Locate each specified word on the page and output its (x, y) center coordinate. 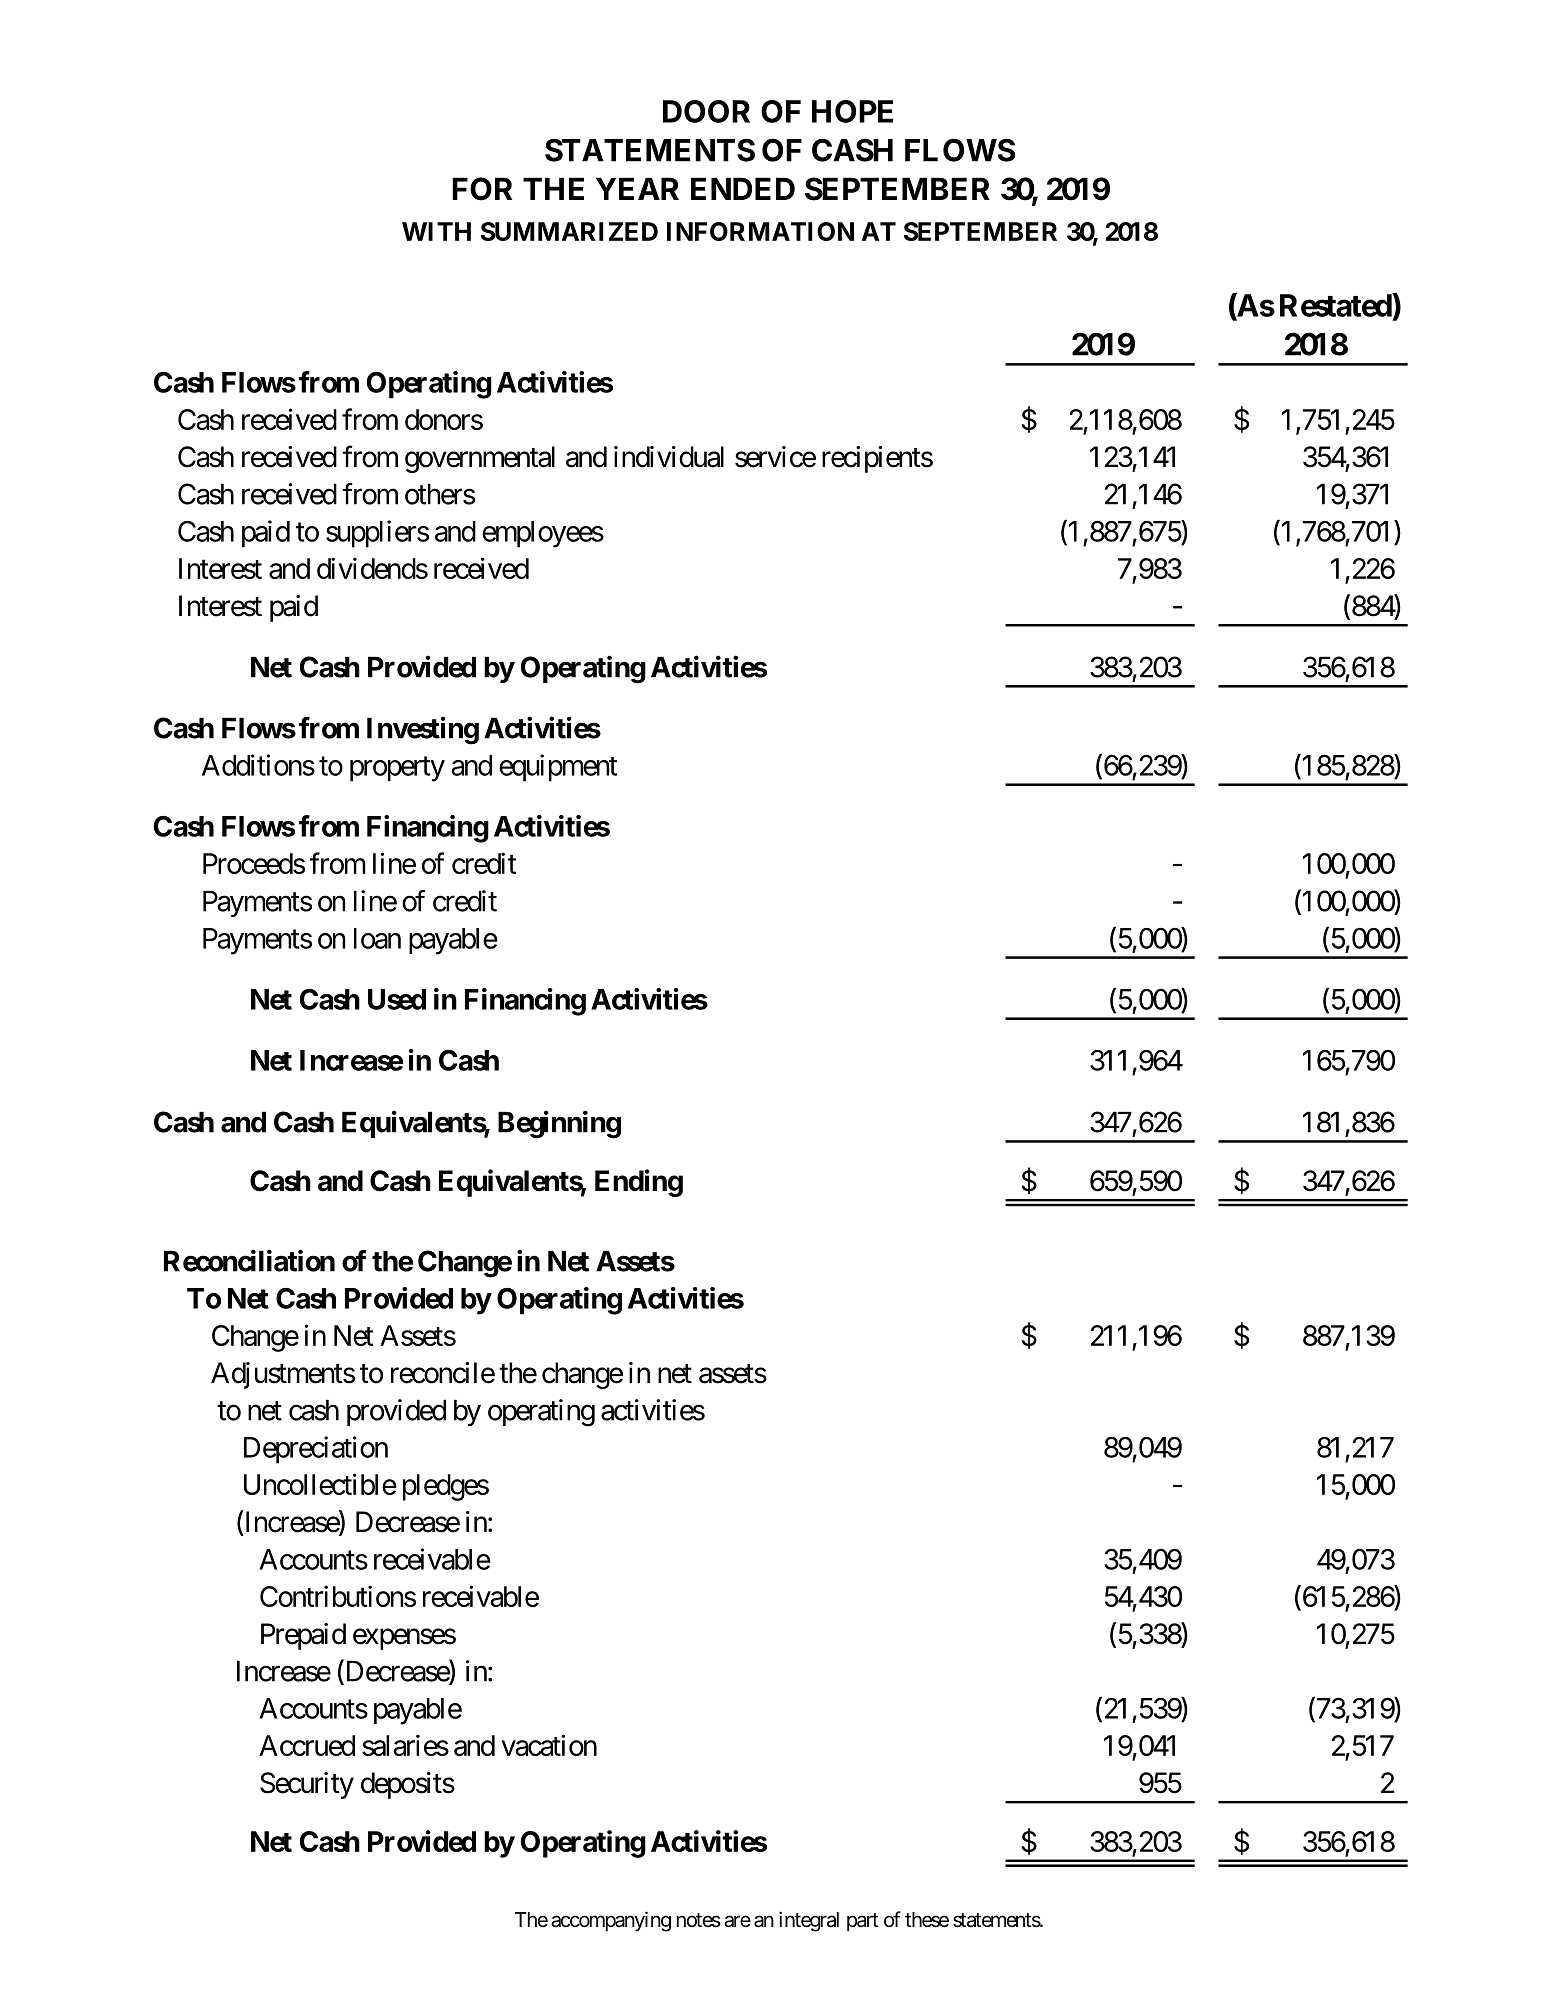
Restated (1336, 305)
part (862, 1922)
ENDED (743, 188)
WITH (436, 231)
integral (809, 1921)
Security (307, 1785)
